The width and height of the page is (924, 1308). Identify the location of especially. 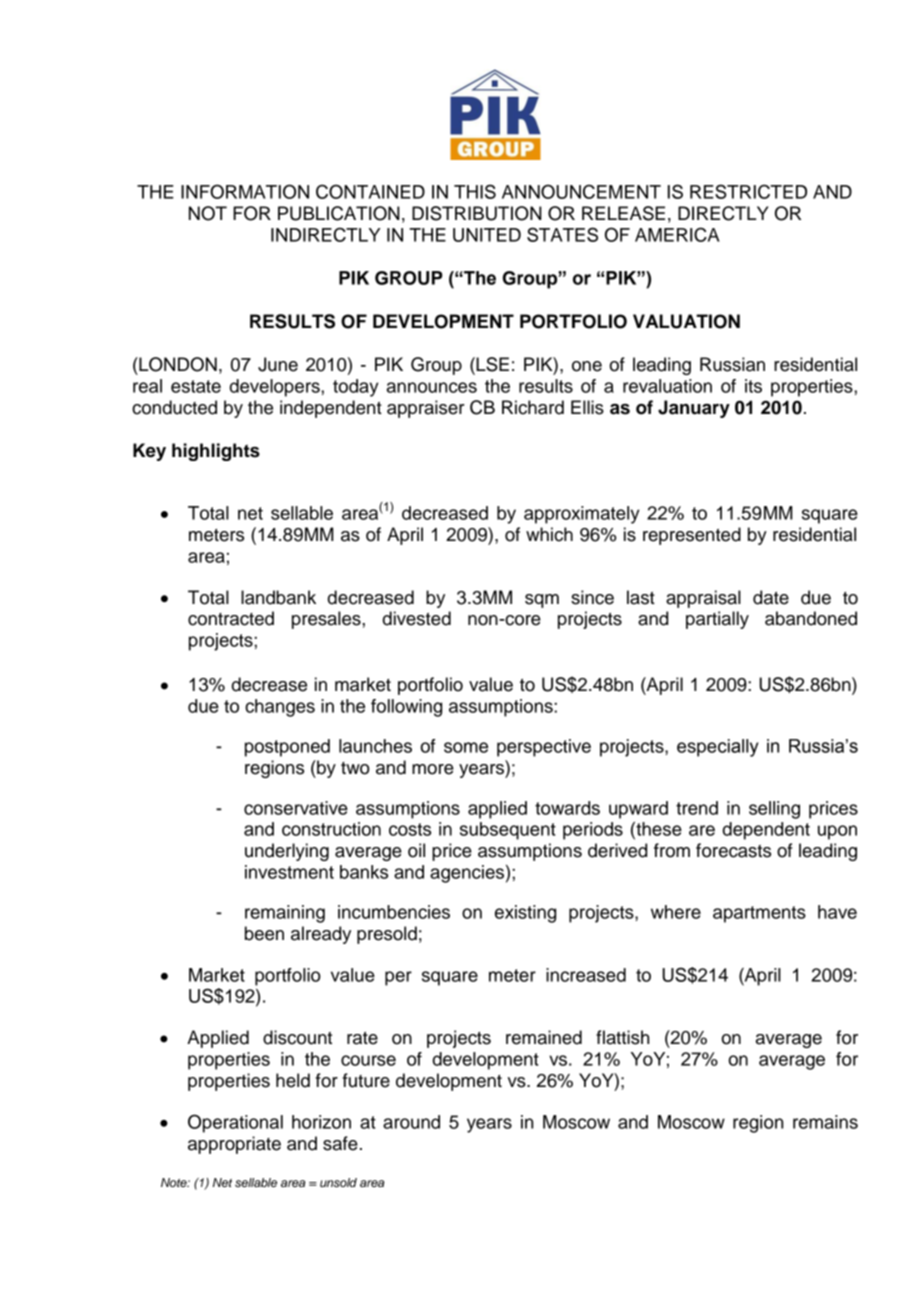
(717, 748).
